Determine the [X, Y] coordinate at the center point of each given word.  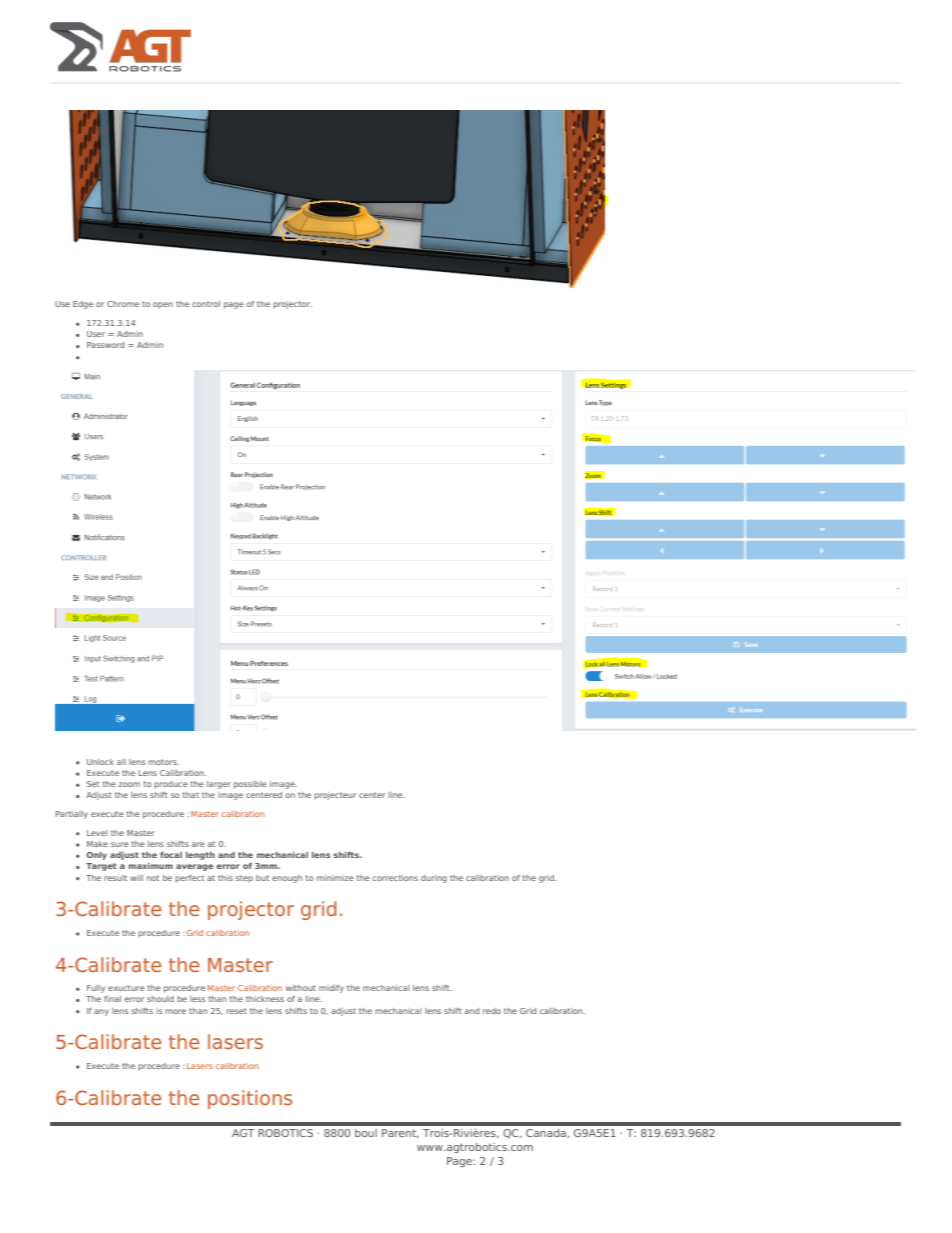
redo [492, 1011]
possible [250, 785]
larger [219, 785]
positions [250, 1099]
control [206, 304]
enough [287, 879]
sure [120, 844]
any [101, 1012]
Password [105, 345]
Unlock [100, 762]
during [434, 879]
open [163, 305]
